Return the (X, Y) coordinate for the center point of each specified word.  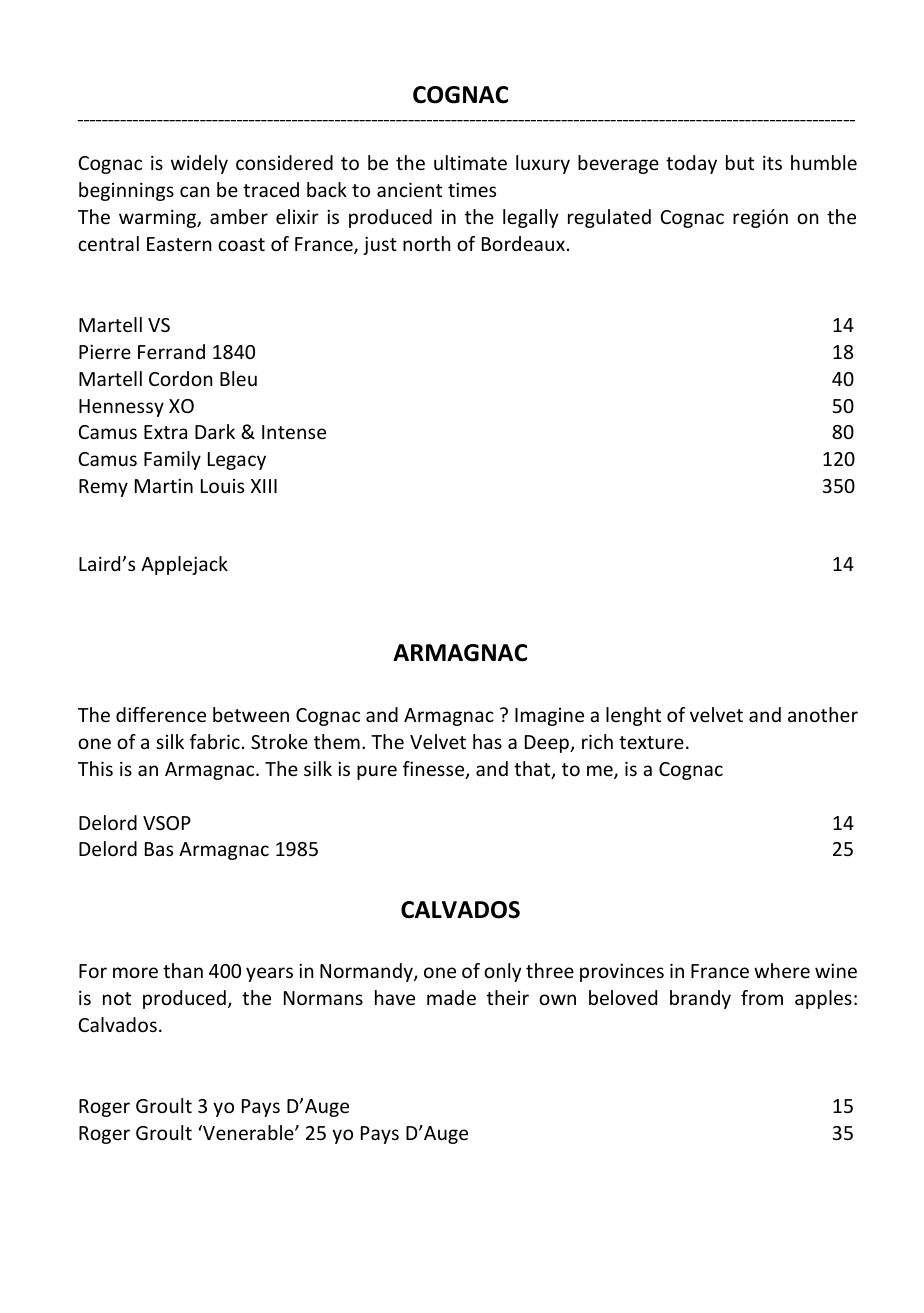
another (823, 714)
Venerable (248, 1132)
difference (161, 714)
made (451, 997)
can (194, 191)
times (472, 190)
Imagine (549, 717)
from (762, 997)
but (740, 162)
